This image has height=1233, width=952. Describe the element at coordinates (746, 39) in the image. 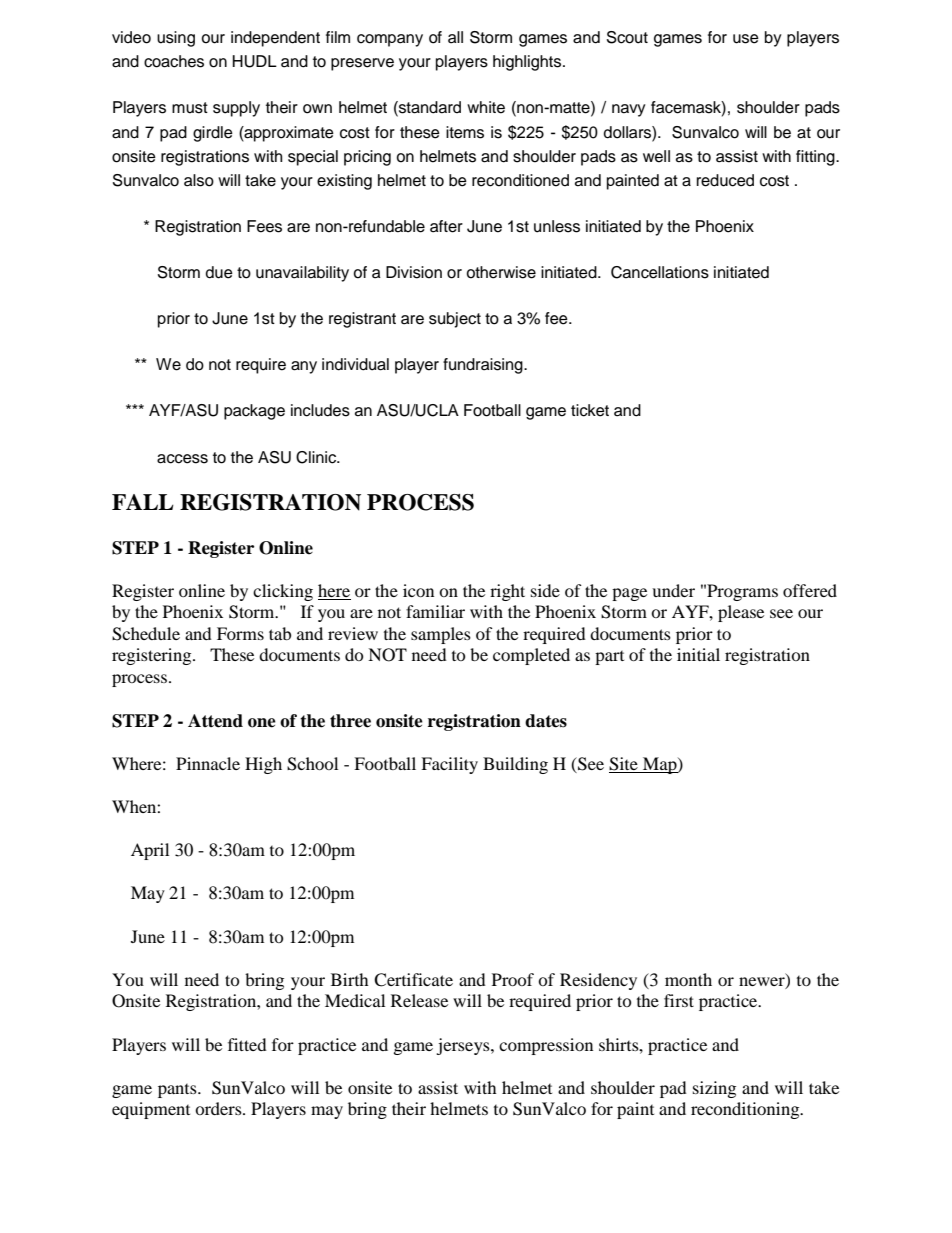

I see `use` at that location.
